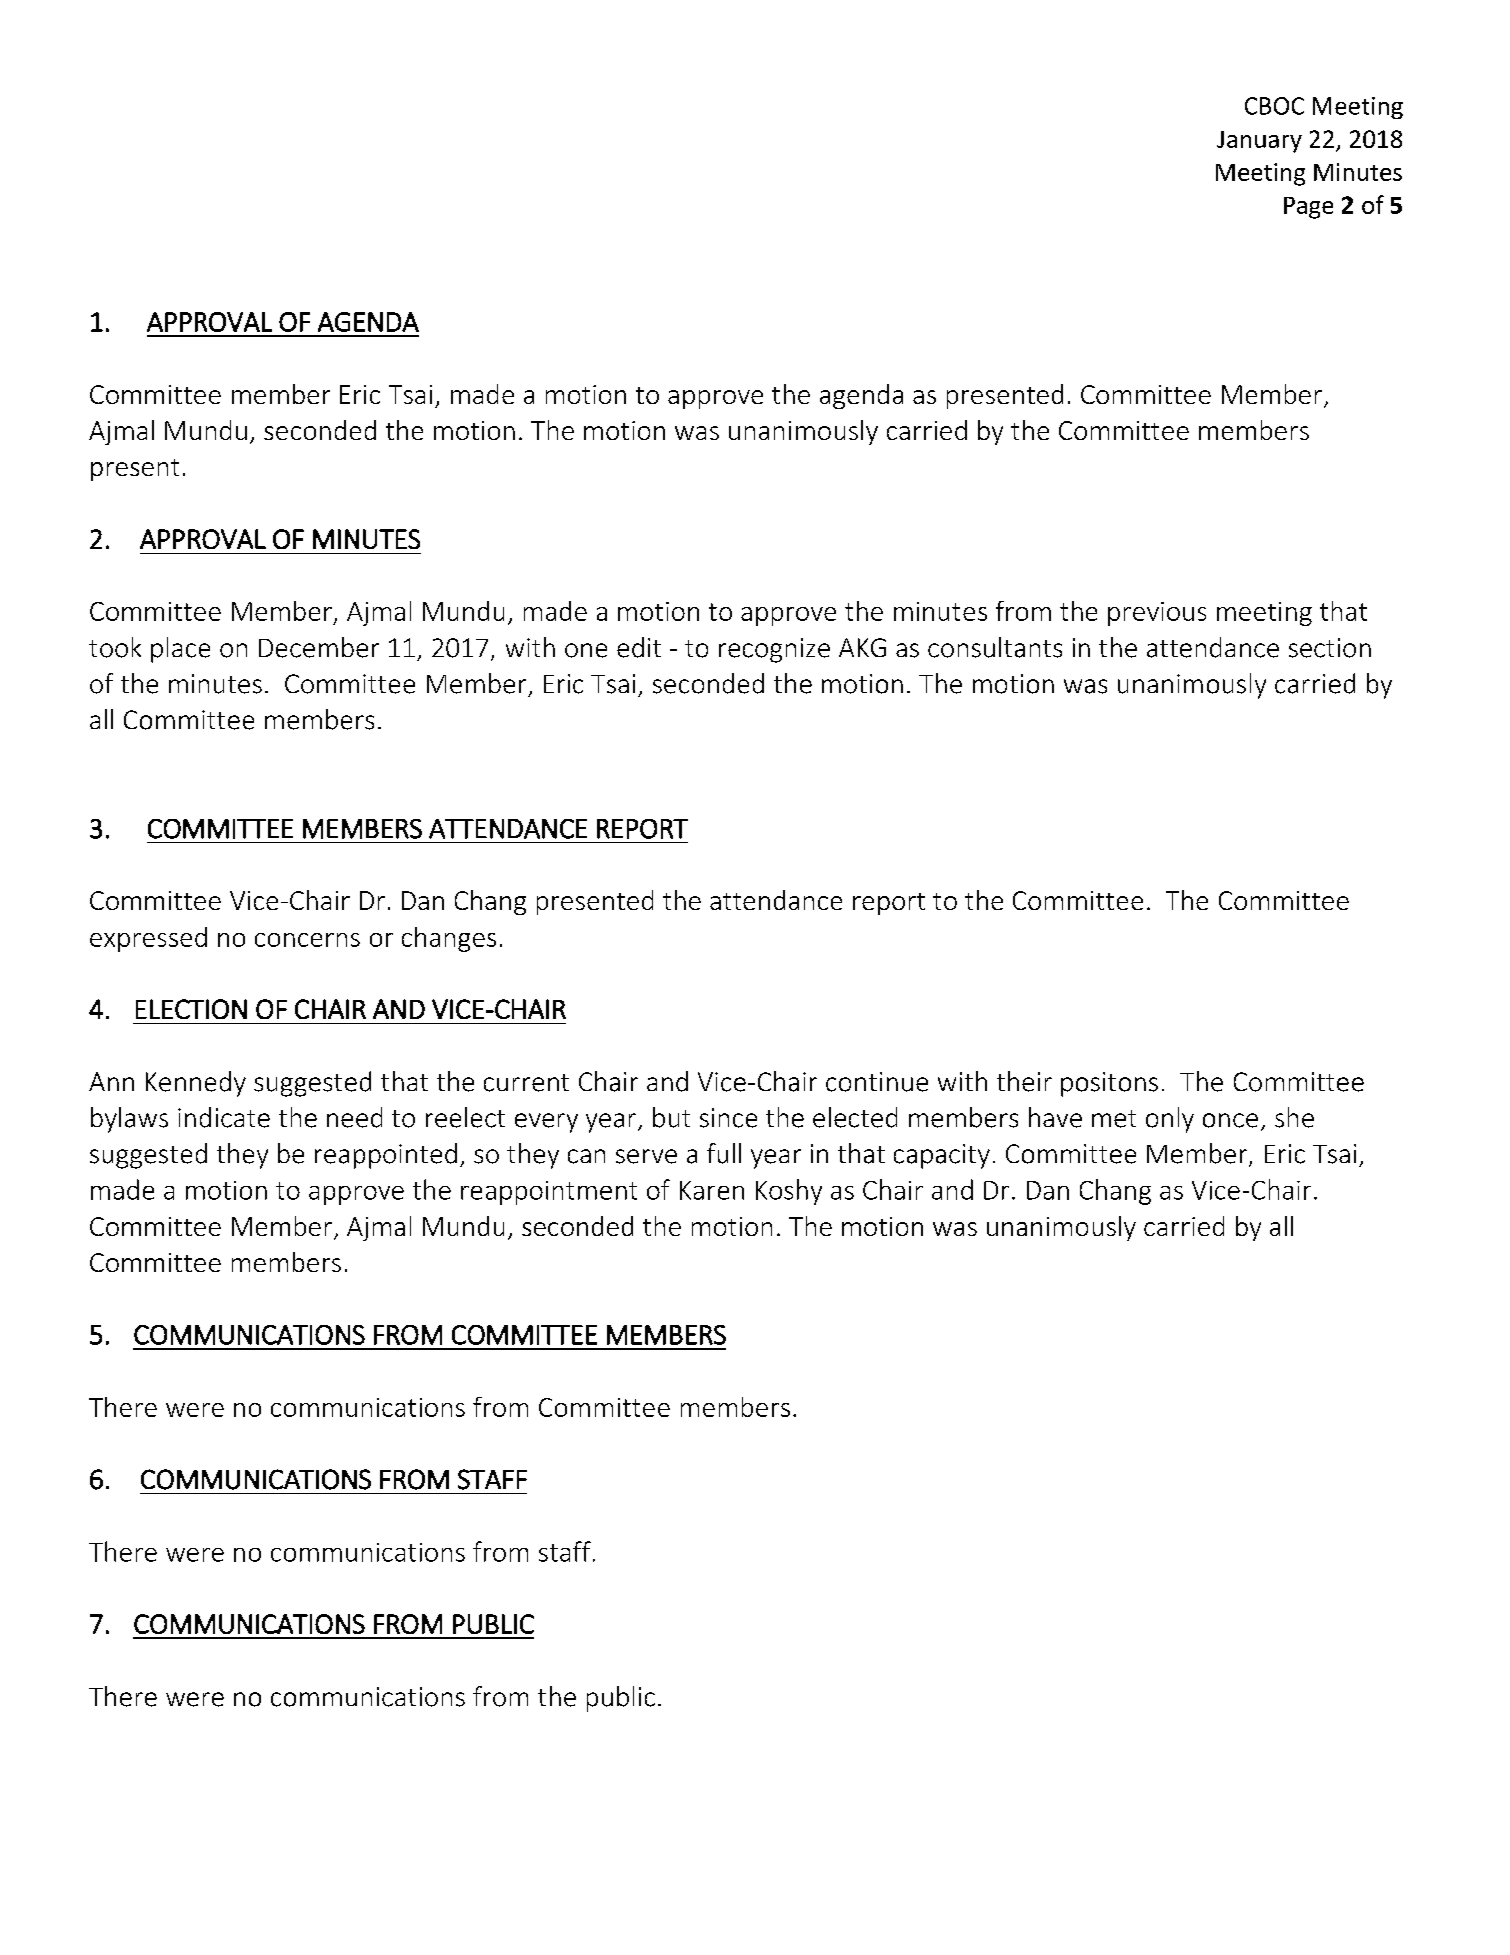 This document has height=1955, width=1510. What do you see at coordinates (724, 1153) in the document?
I see `full` at bounding box center [724, 1153].
